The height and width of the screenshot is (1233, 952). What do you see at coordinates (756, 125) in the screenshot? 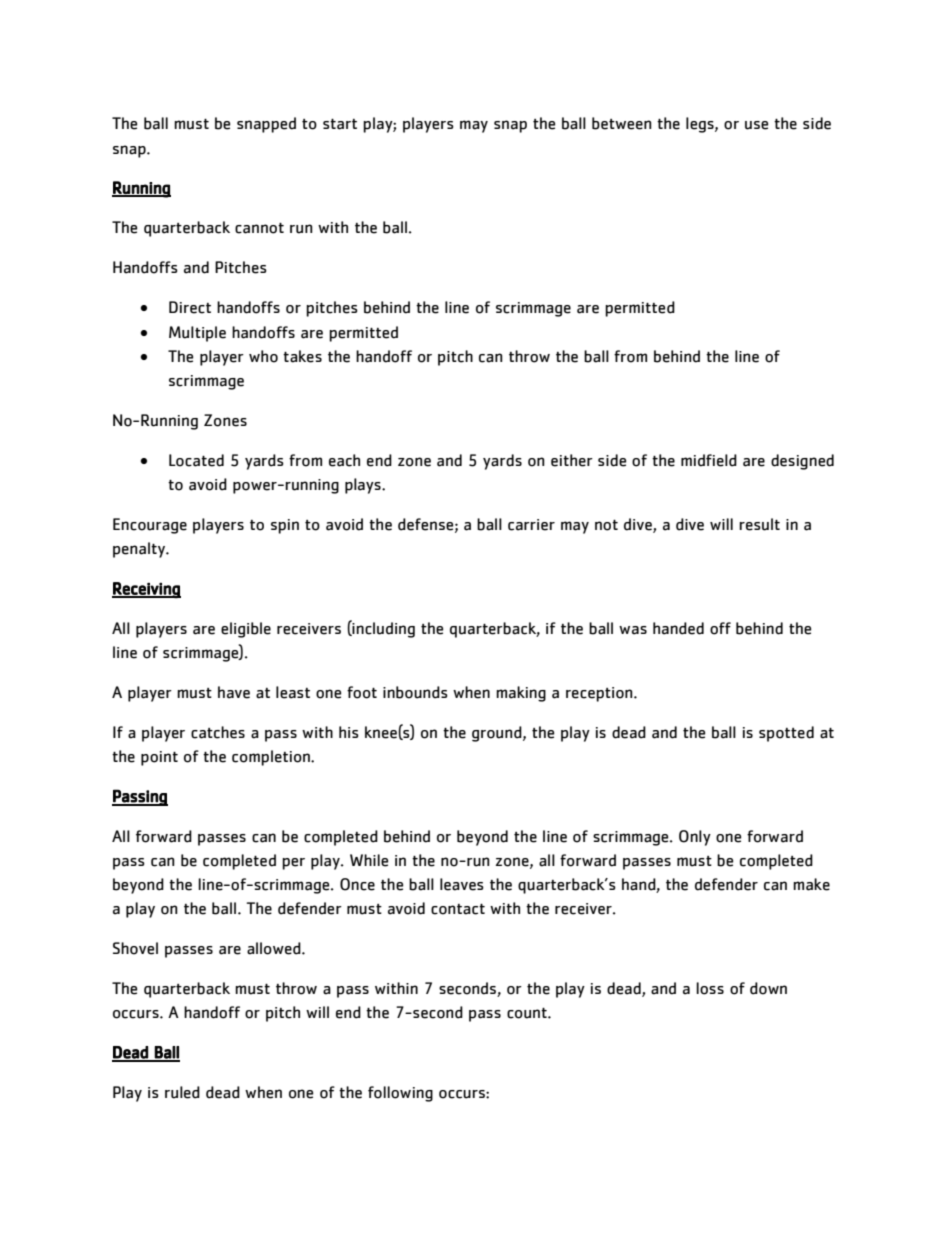
I see `use` at bounding box center [756, 125].
